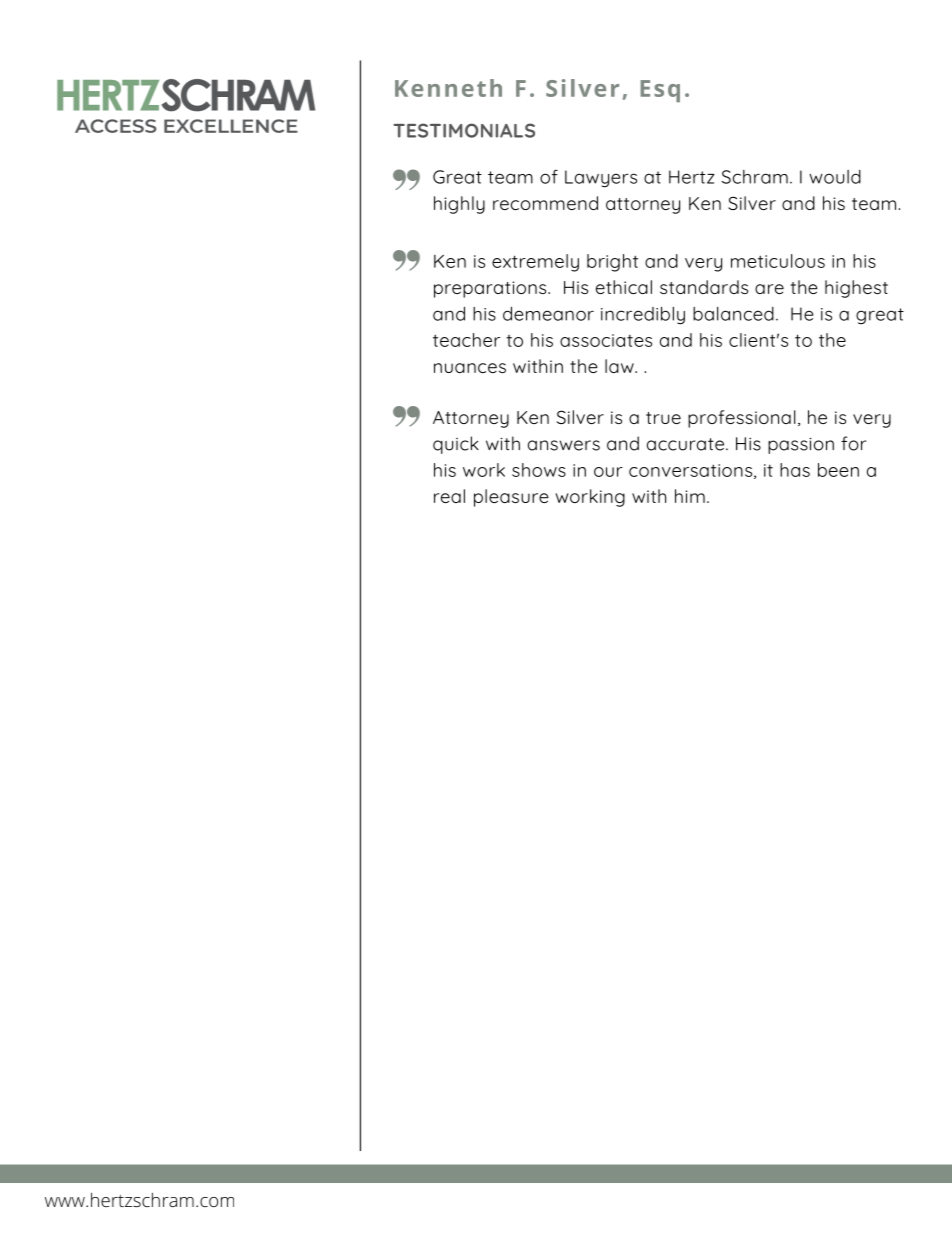  What do you see at coordinates (491, 289) in the document?
I see `preparations` at bounding box center [491, 289].
